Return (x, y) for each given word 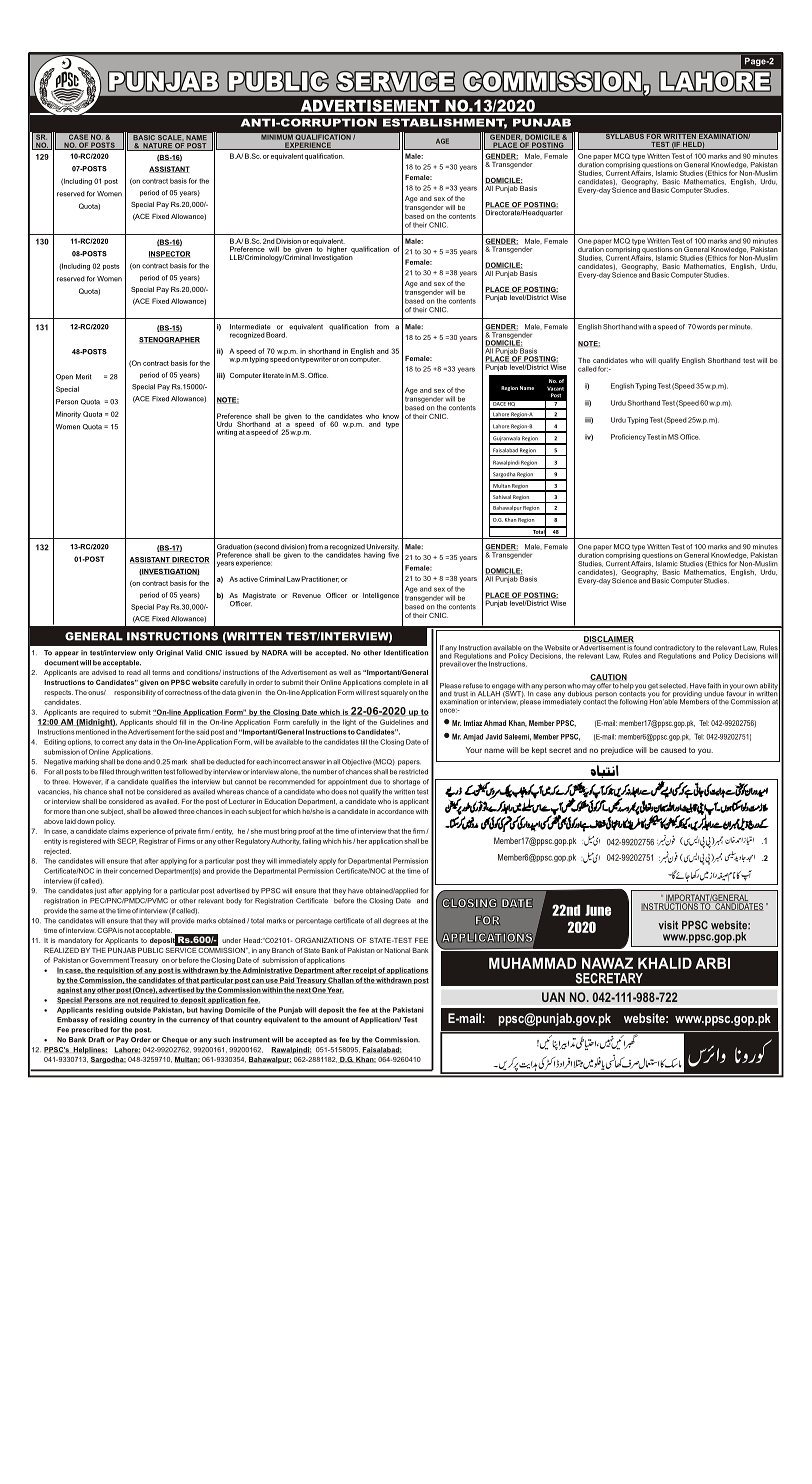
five (393, 554)
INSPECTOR (169, 254)
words (706, 327)
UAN (553, 997)
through (128, 772)
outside (138, 1010)
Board (276, 335)
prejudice (617, 751)
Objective (357, 762)
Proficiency (628, 437)
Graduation (234, 547)
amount (336, 1020)
